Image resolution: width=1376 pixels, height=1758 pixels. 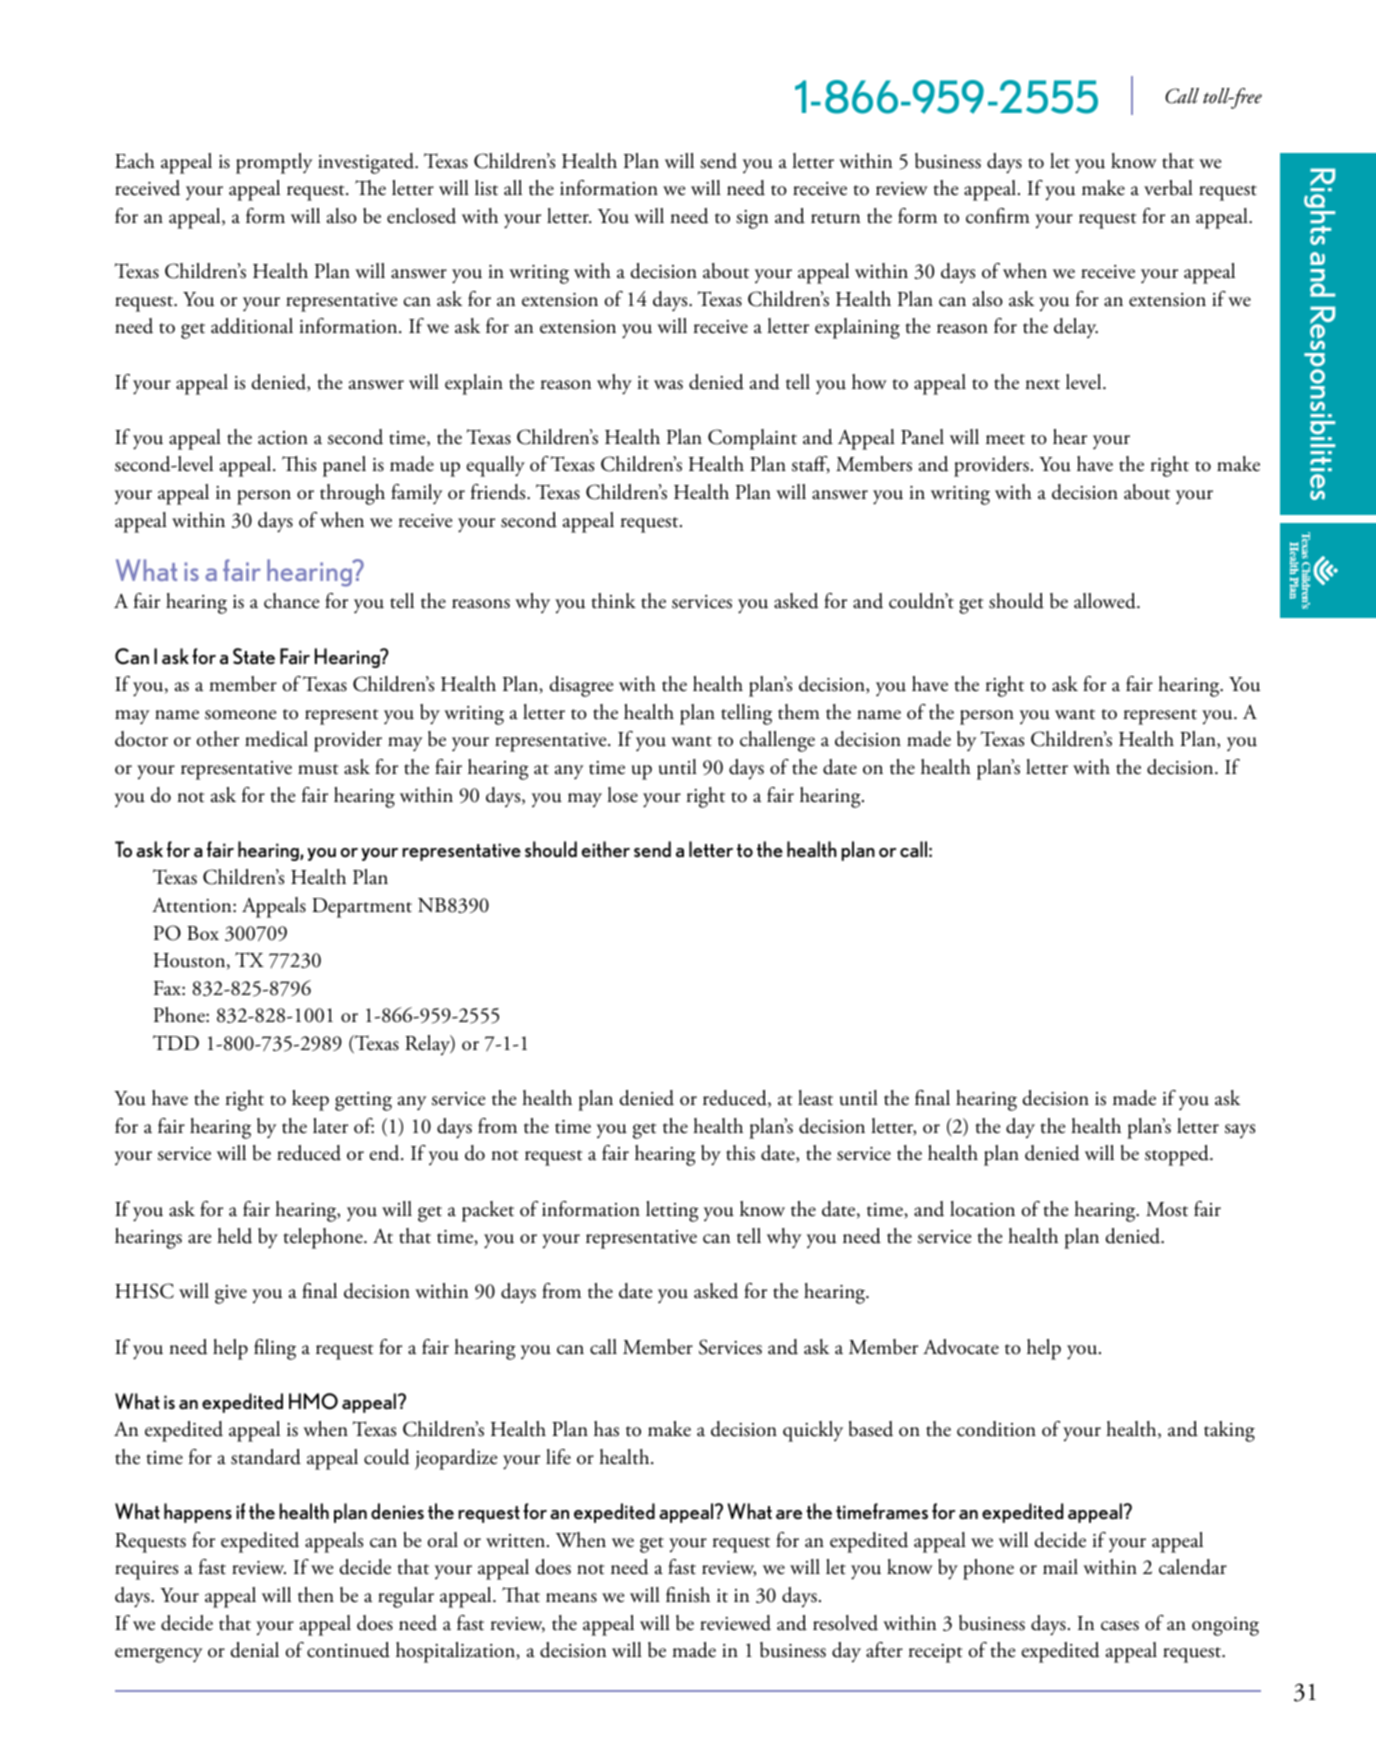 What do you see at coordinates (688, 1595) in the image?
I see `finish` at bounding box center [688, 1595].
